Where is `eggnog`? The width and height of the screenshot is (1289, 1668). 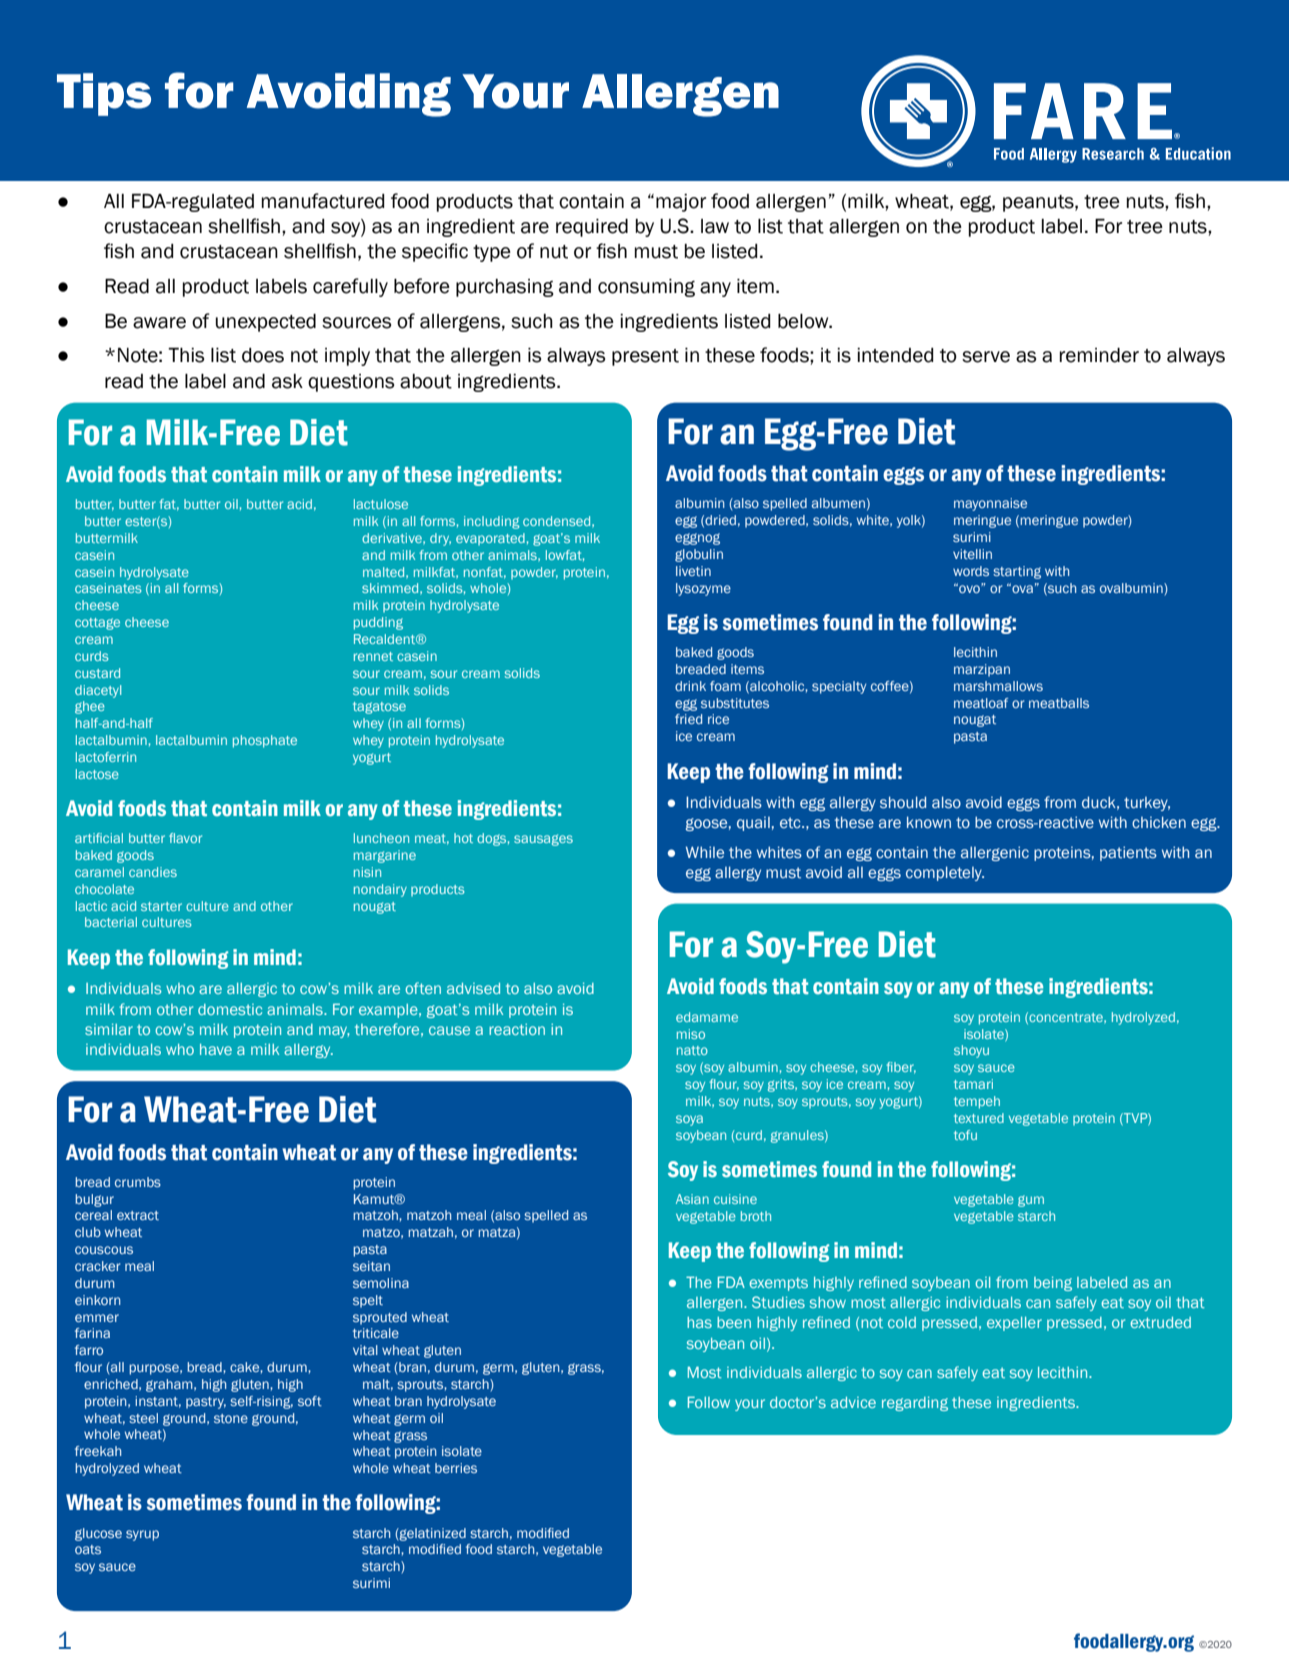 eggnog is located at coordinates (697, 539).
